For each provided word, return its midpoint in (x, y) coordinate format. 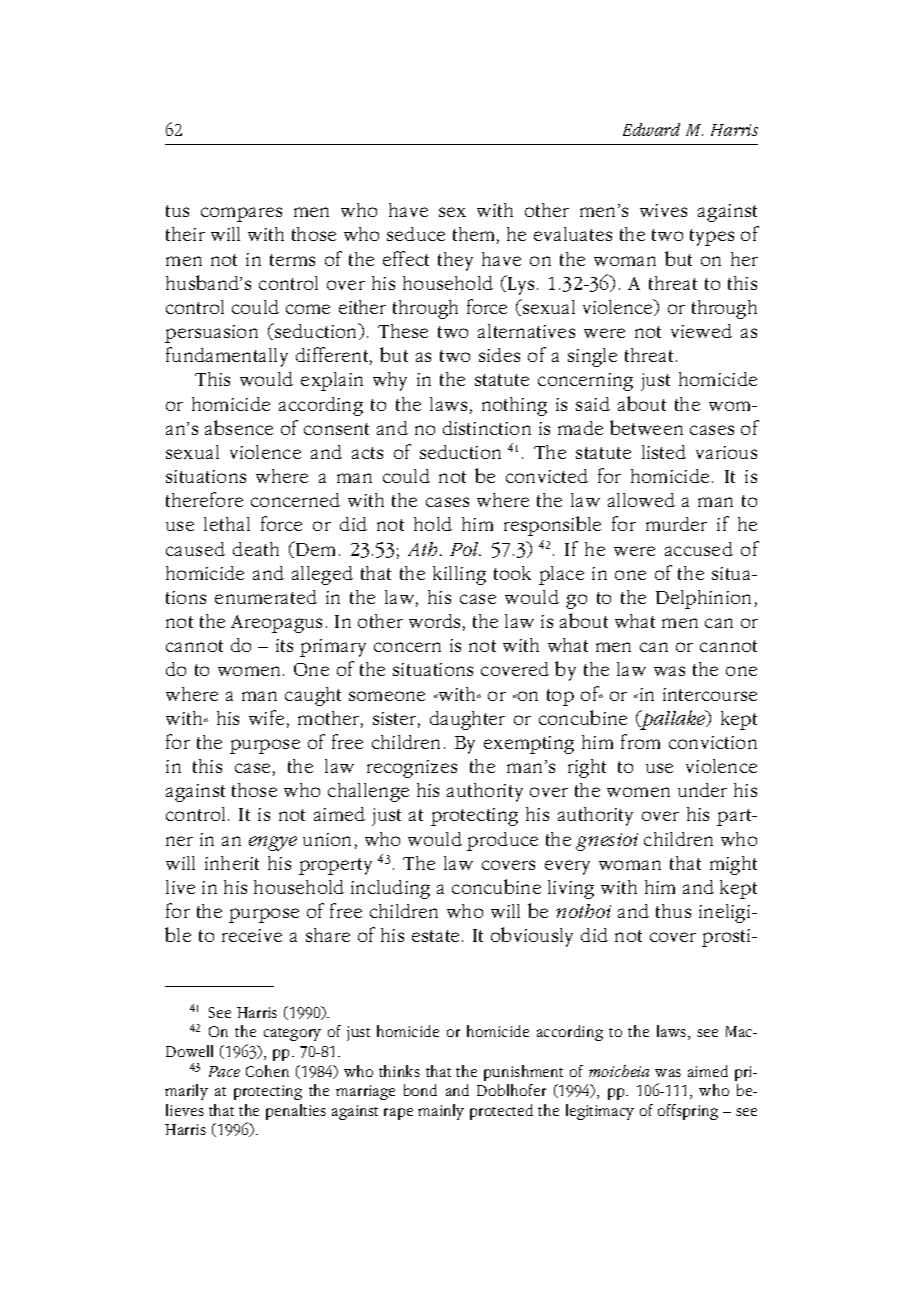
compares (241, 214)
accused (699, 549)
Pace (224, 1071)
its (284, 645)
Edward (651, 129)
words (434, 621)
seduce (416, 234)
